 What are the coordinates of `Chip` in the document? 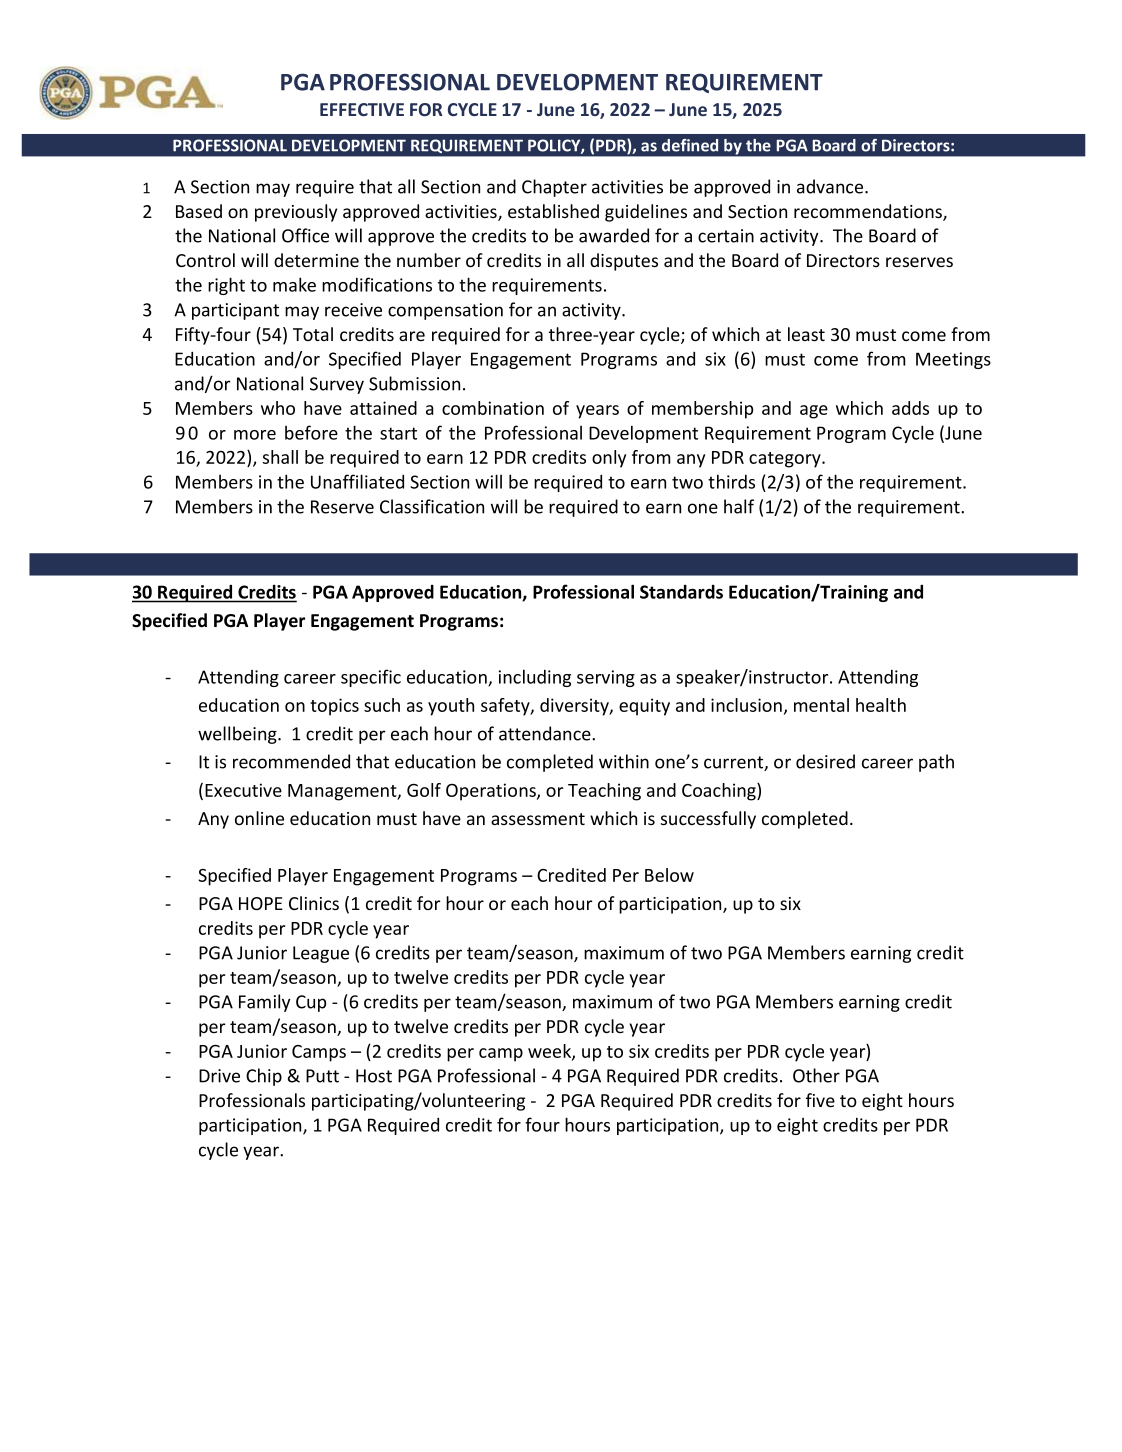 It's located at (264, 1077).
